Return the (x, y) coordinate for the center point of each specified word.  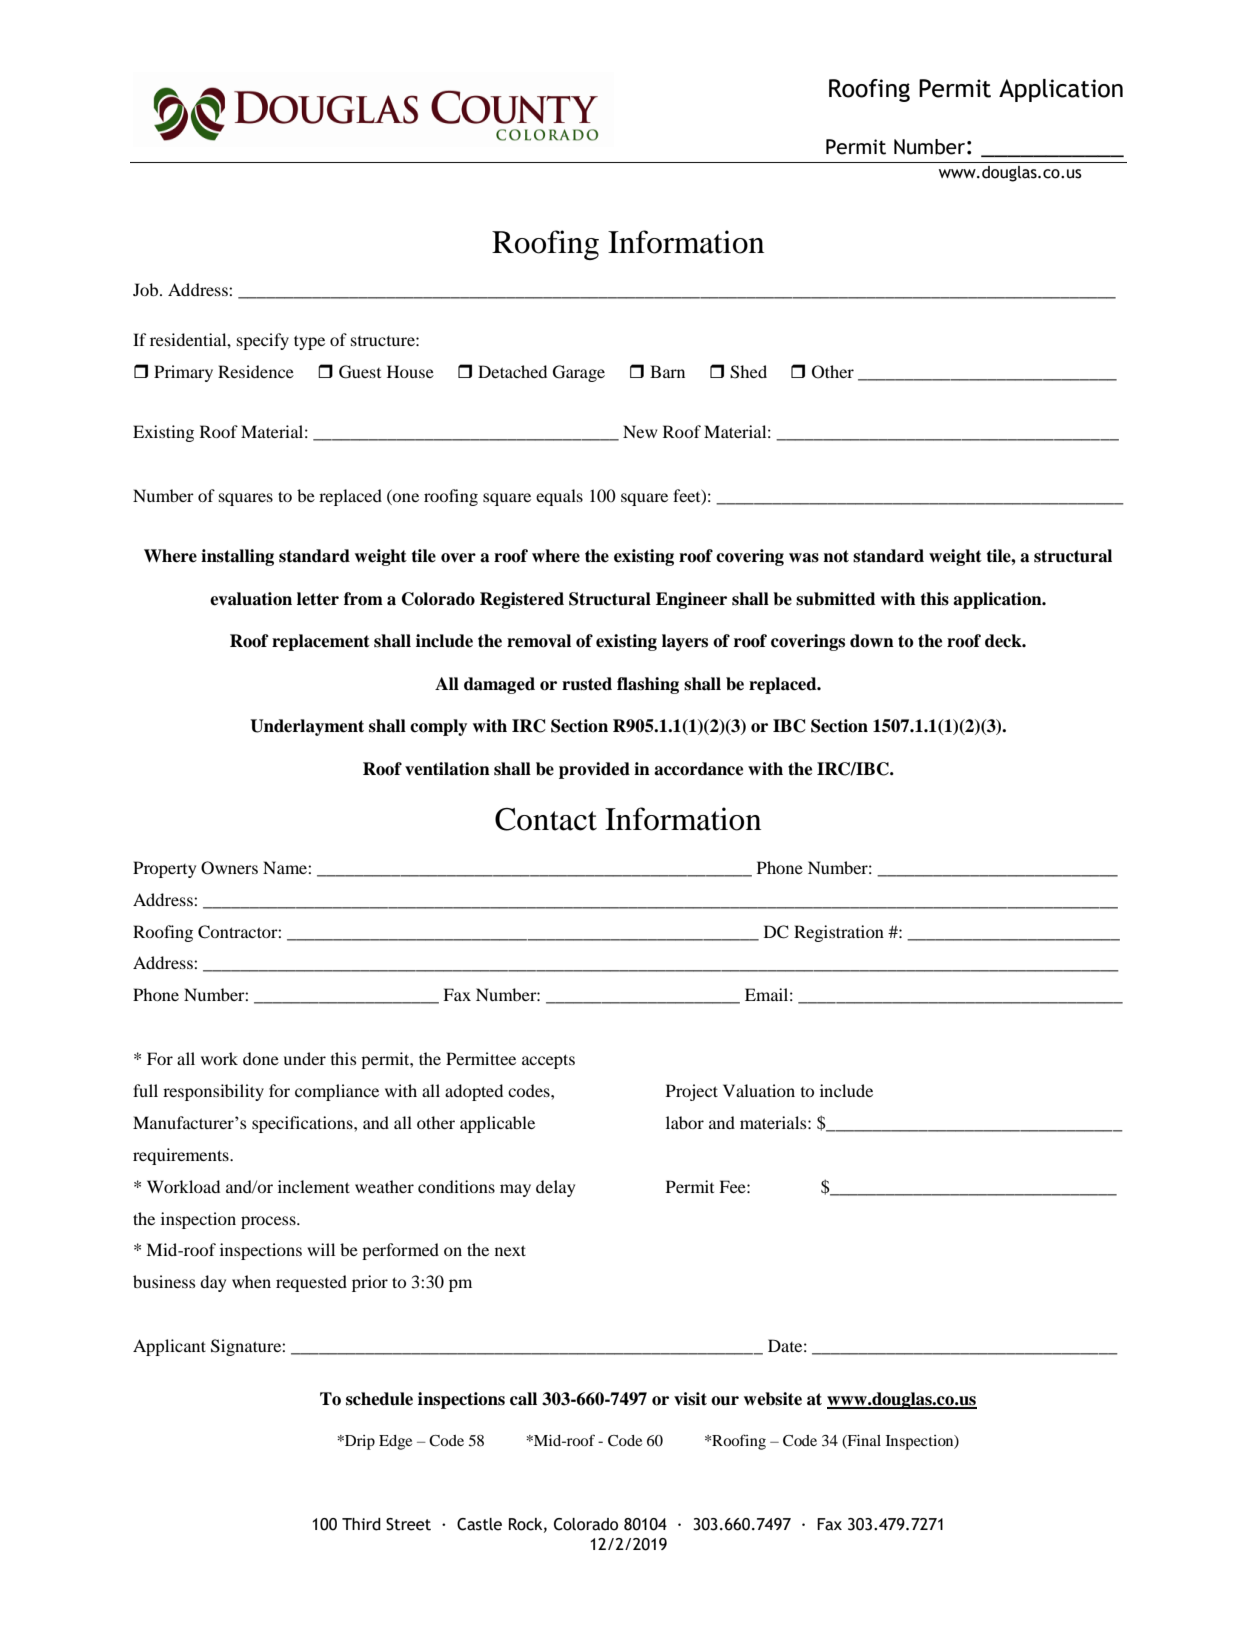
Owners (229, 868)
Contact (546, 819)
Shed (748, 372)
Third (361, 1524)
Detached (512, 371)
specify (263, 341)
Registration (839, 933)
